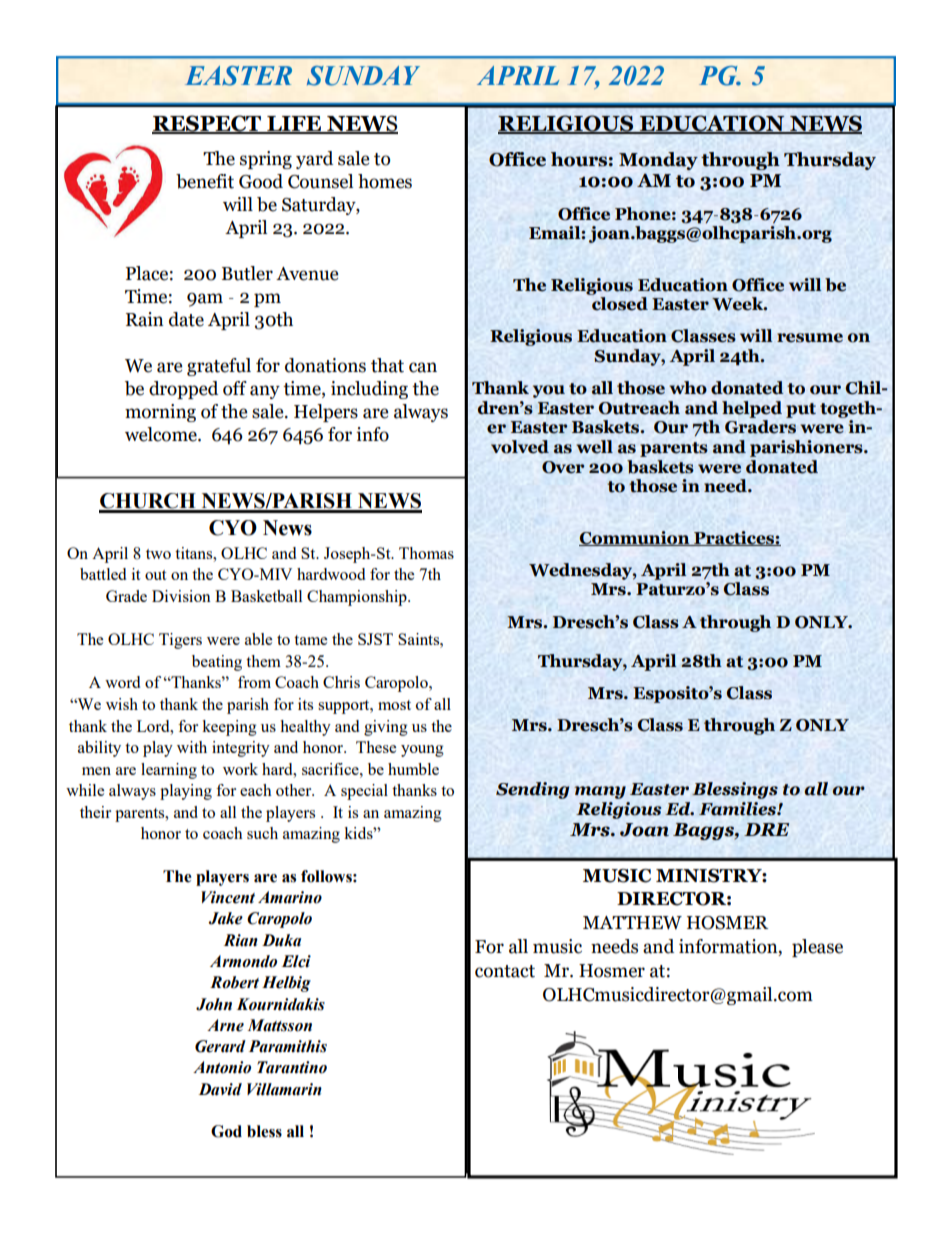 This screenshot has height=1233, width=952. I want to click on helped, so click(752, 409).
